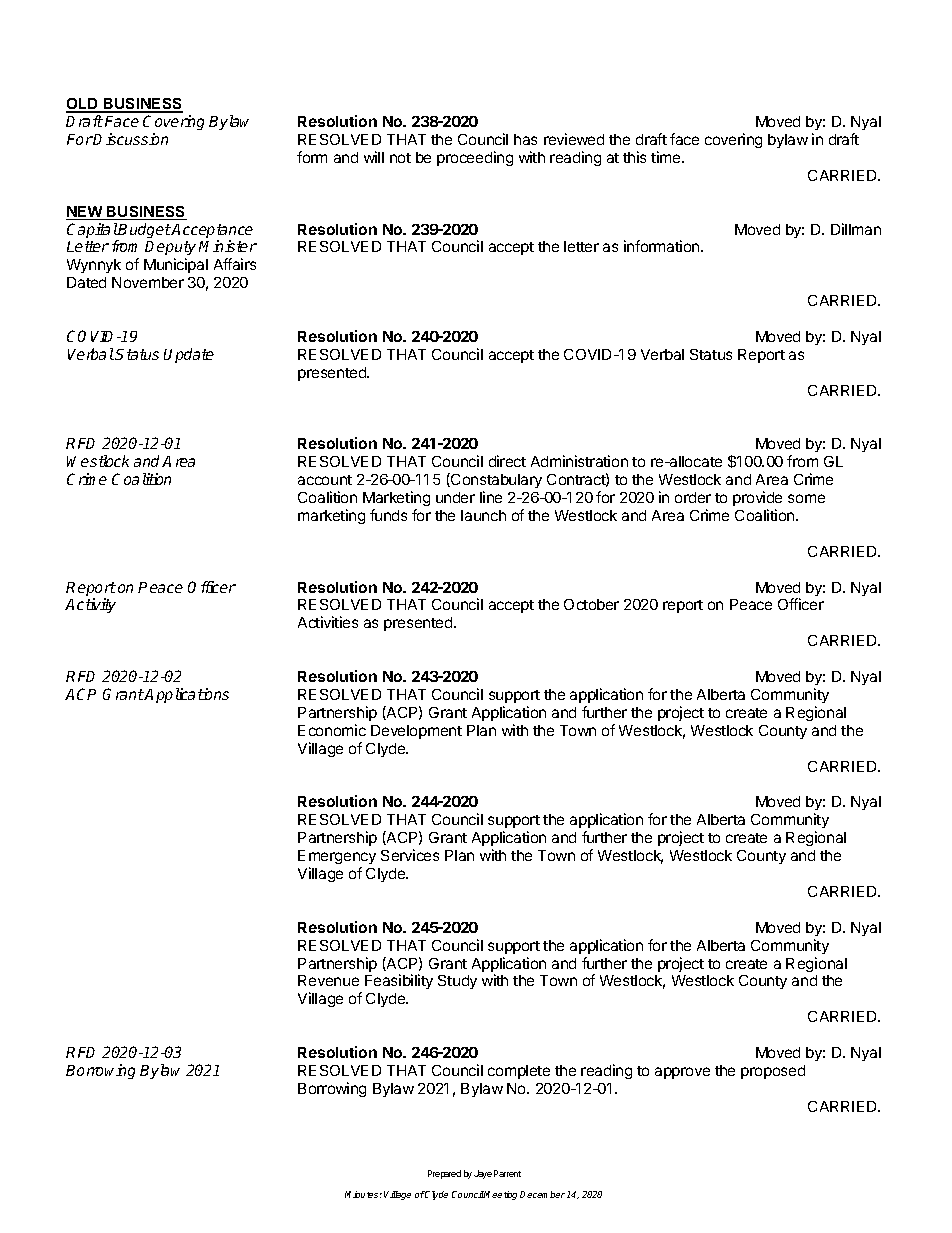 This screenshot has height=1233, width=952. What do you see at coordinates (444, 1174) in the screenshot?
I see `Prepared` at bounding box center [444, 1174].
